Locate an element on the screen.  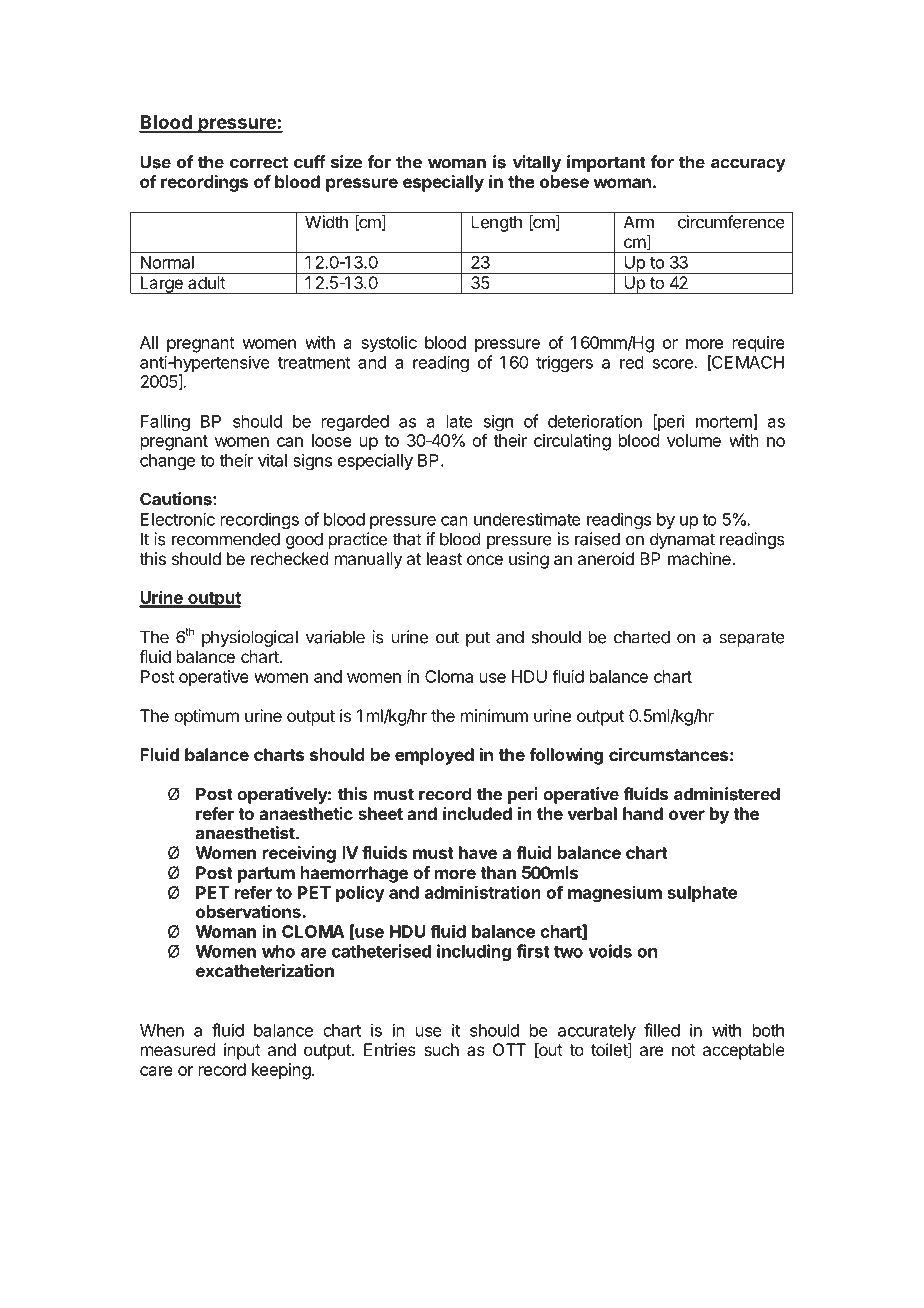
Length is located at coordinates (496, 223).
